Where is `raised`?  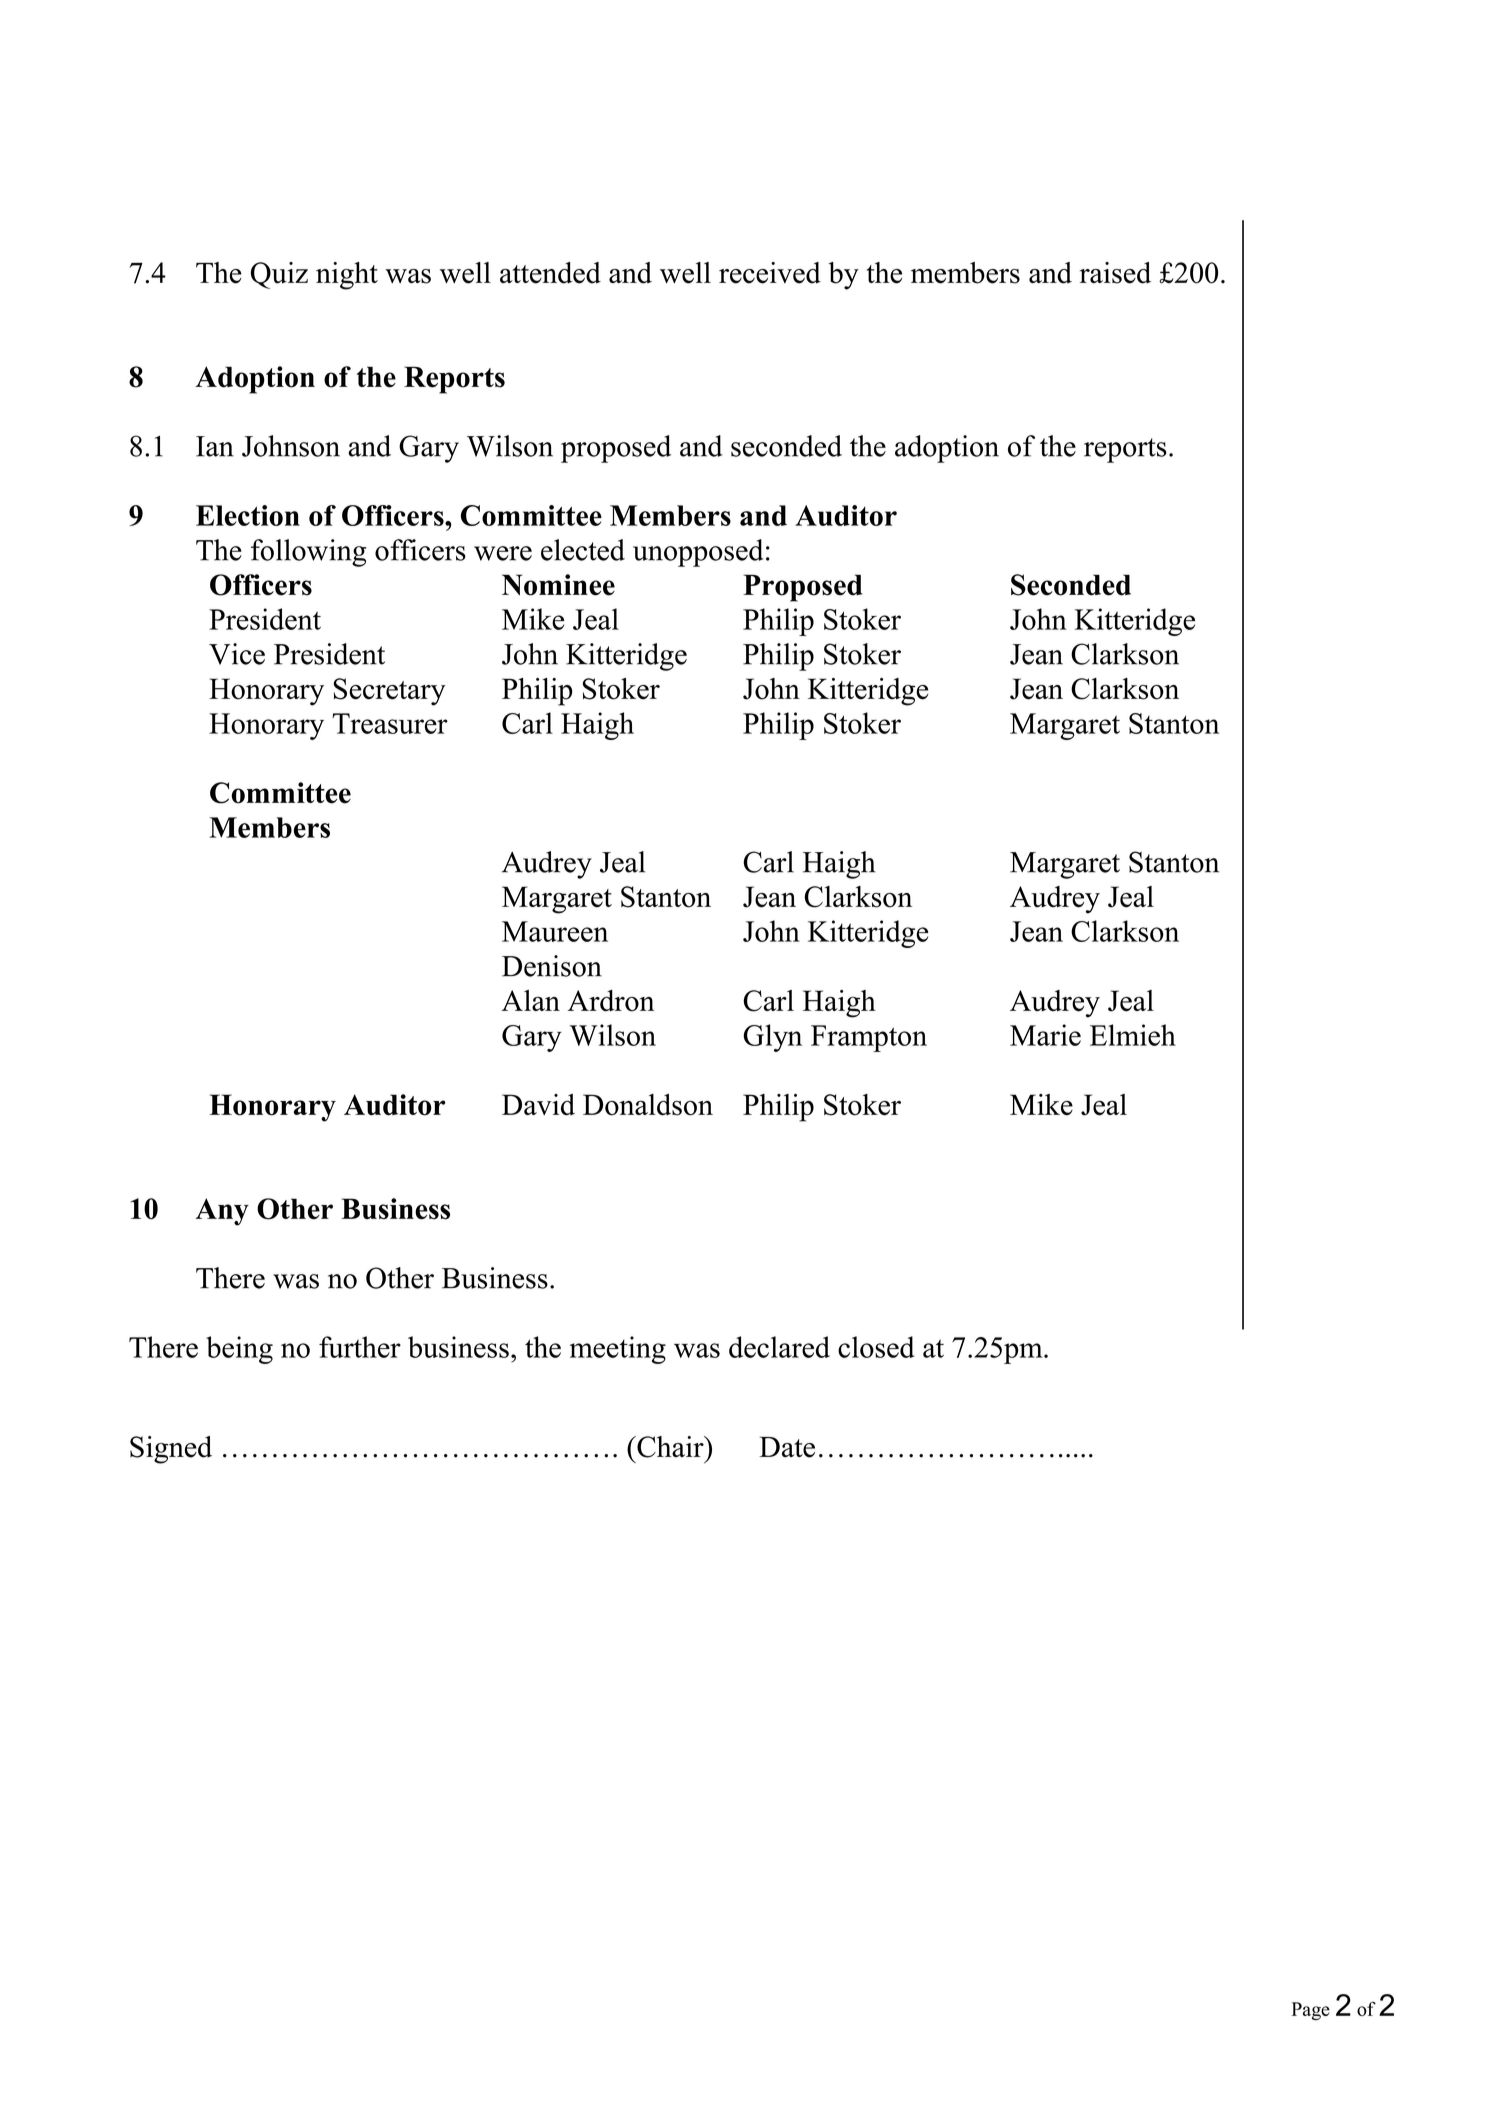
raised is located at coordinates (1115, 273).
